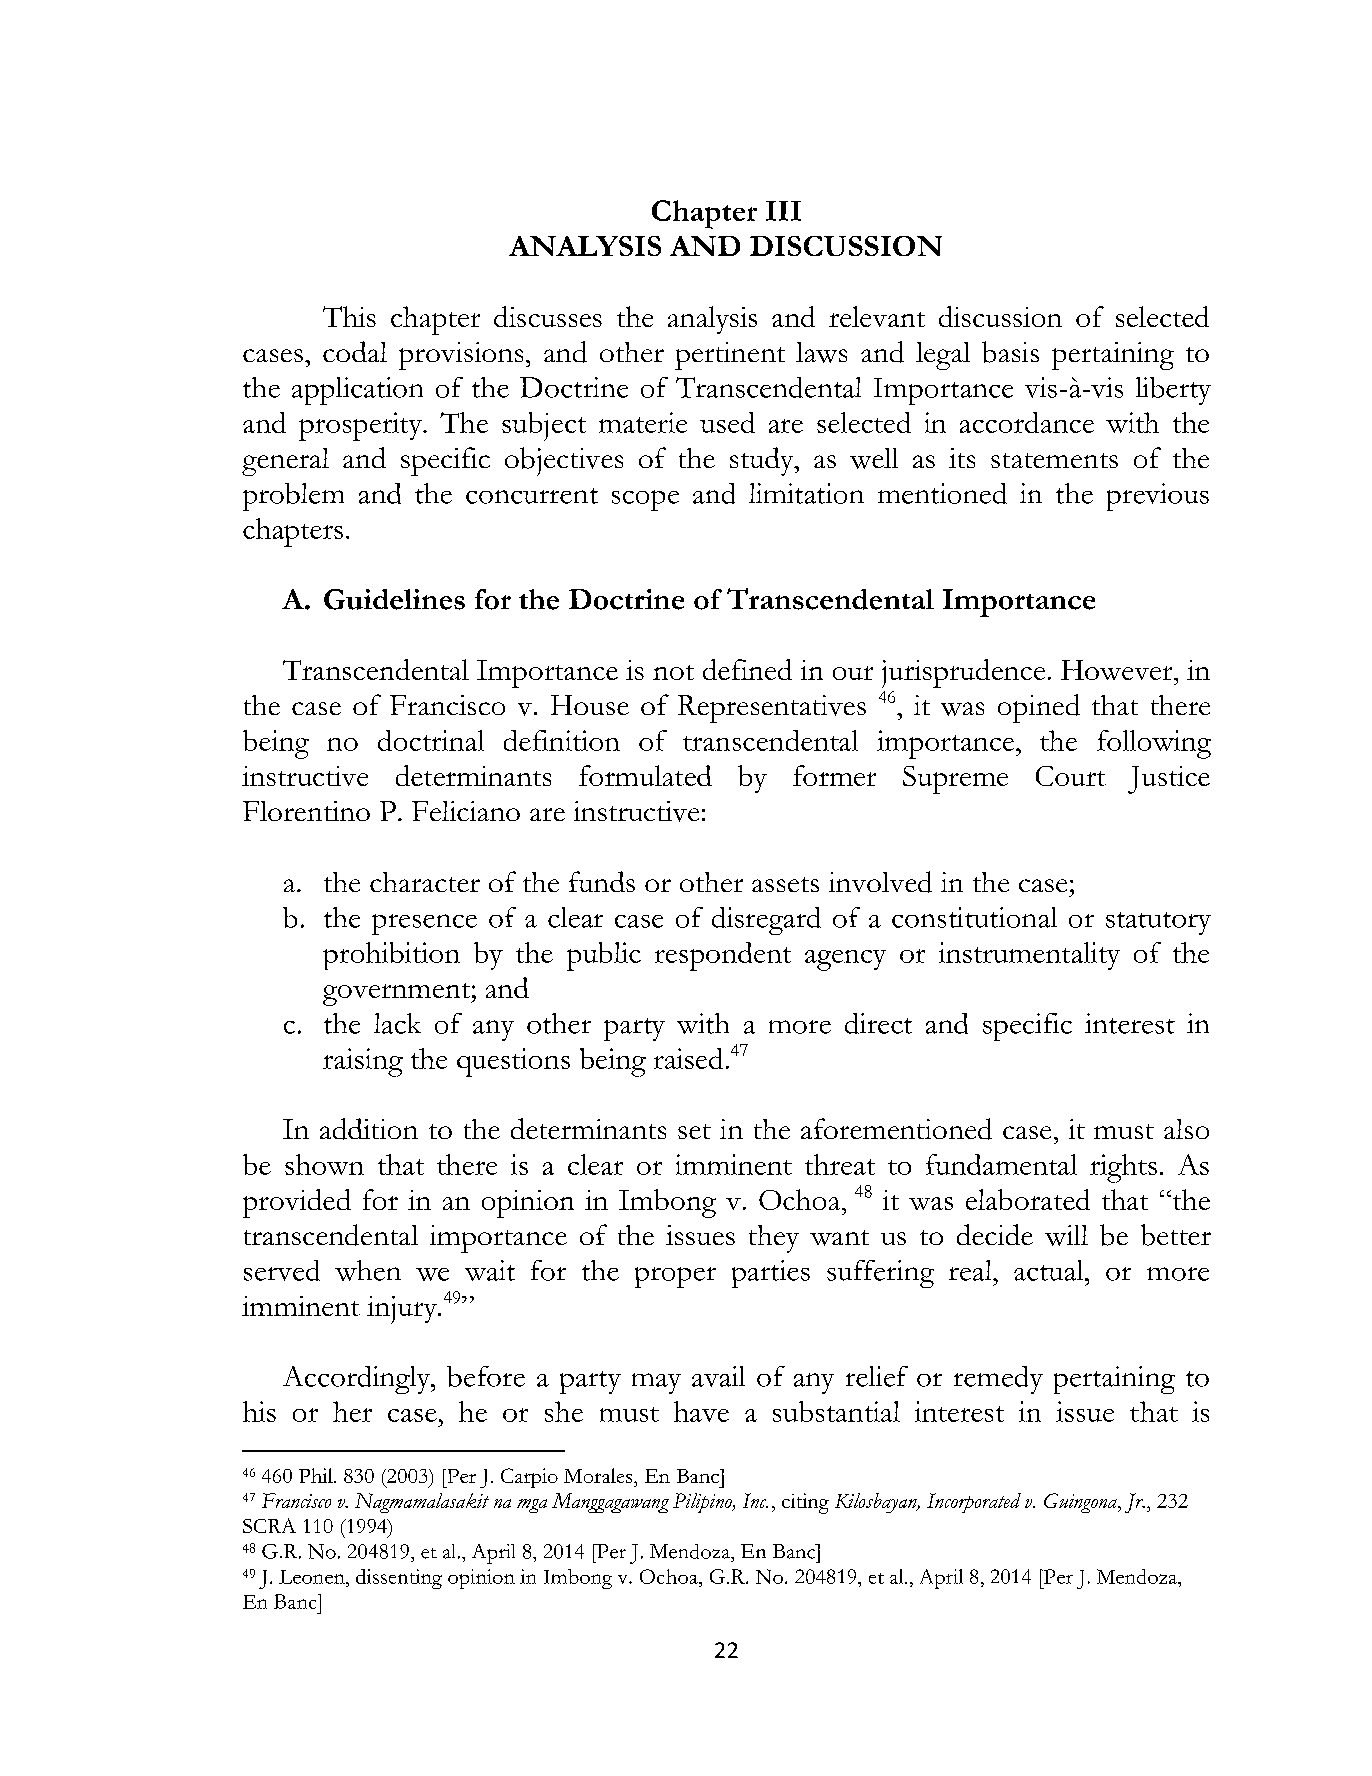  I want to click on will, so click(1066, 1235).
